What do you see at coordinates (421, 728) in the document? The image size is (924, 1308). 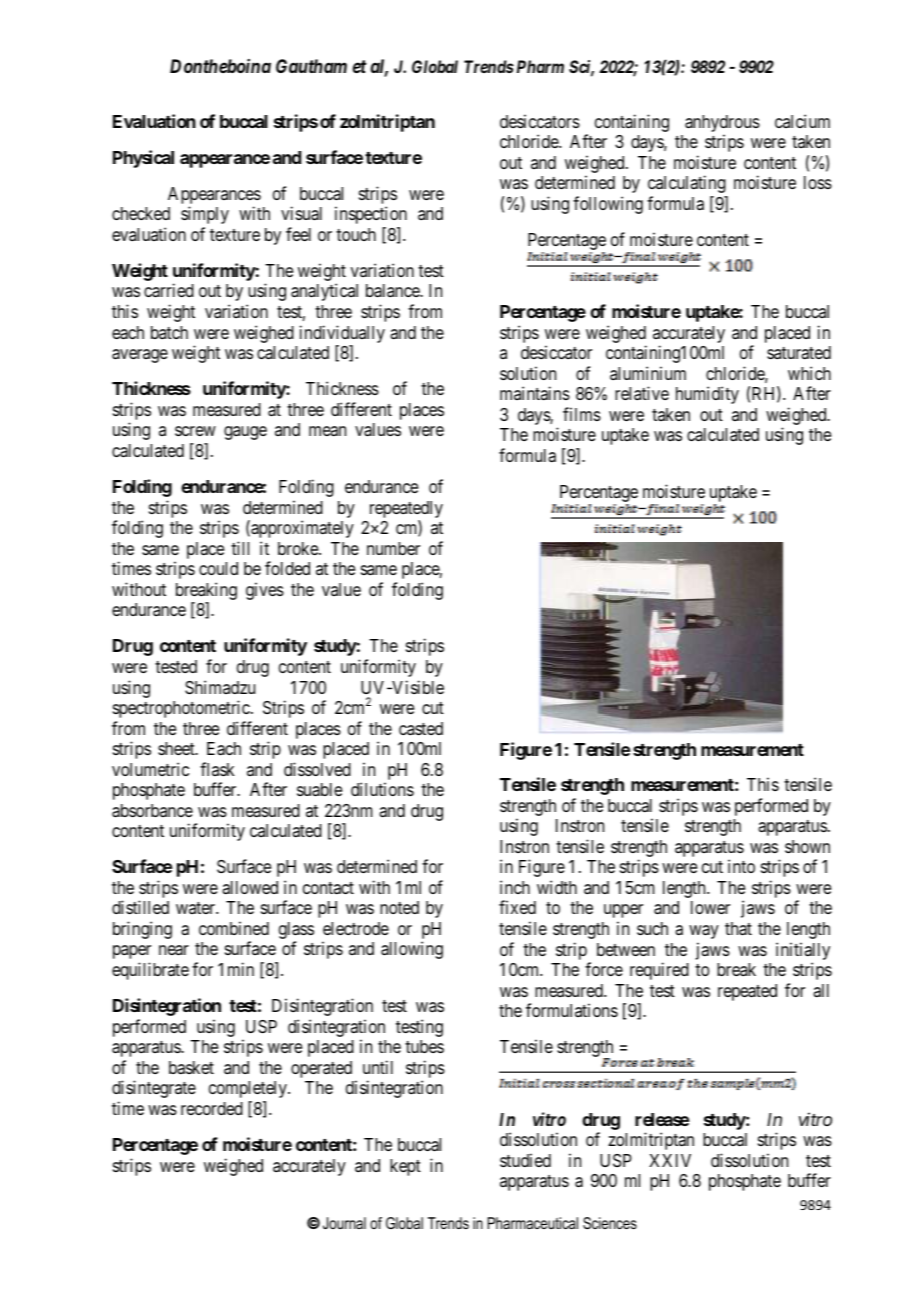 I see `casted` at bounding box center [421, 728].
